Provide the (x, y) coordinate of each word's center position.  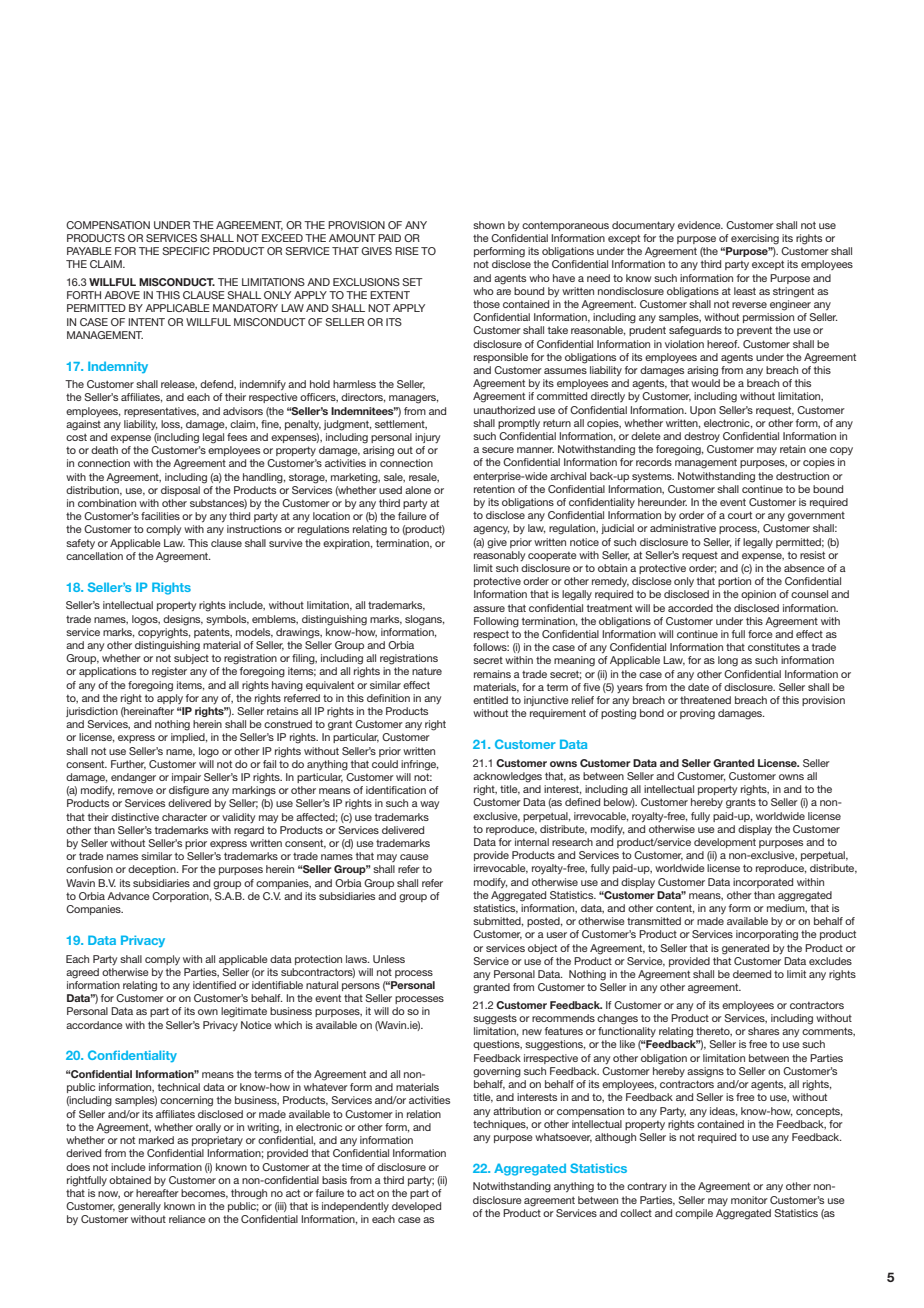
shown (489, 225)
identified (214, 985)
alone (418, 490)
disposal (180, 491)
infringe (420, 765)
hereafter (157, 1193)
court (740, 515)
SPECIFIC (186, 251)
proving (697, 714)
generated (745, 949)
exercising (755, 239)
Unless (389, 959)
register (169, 672)
